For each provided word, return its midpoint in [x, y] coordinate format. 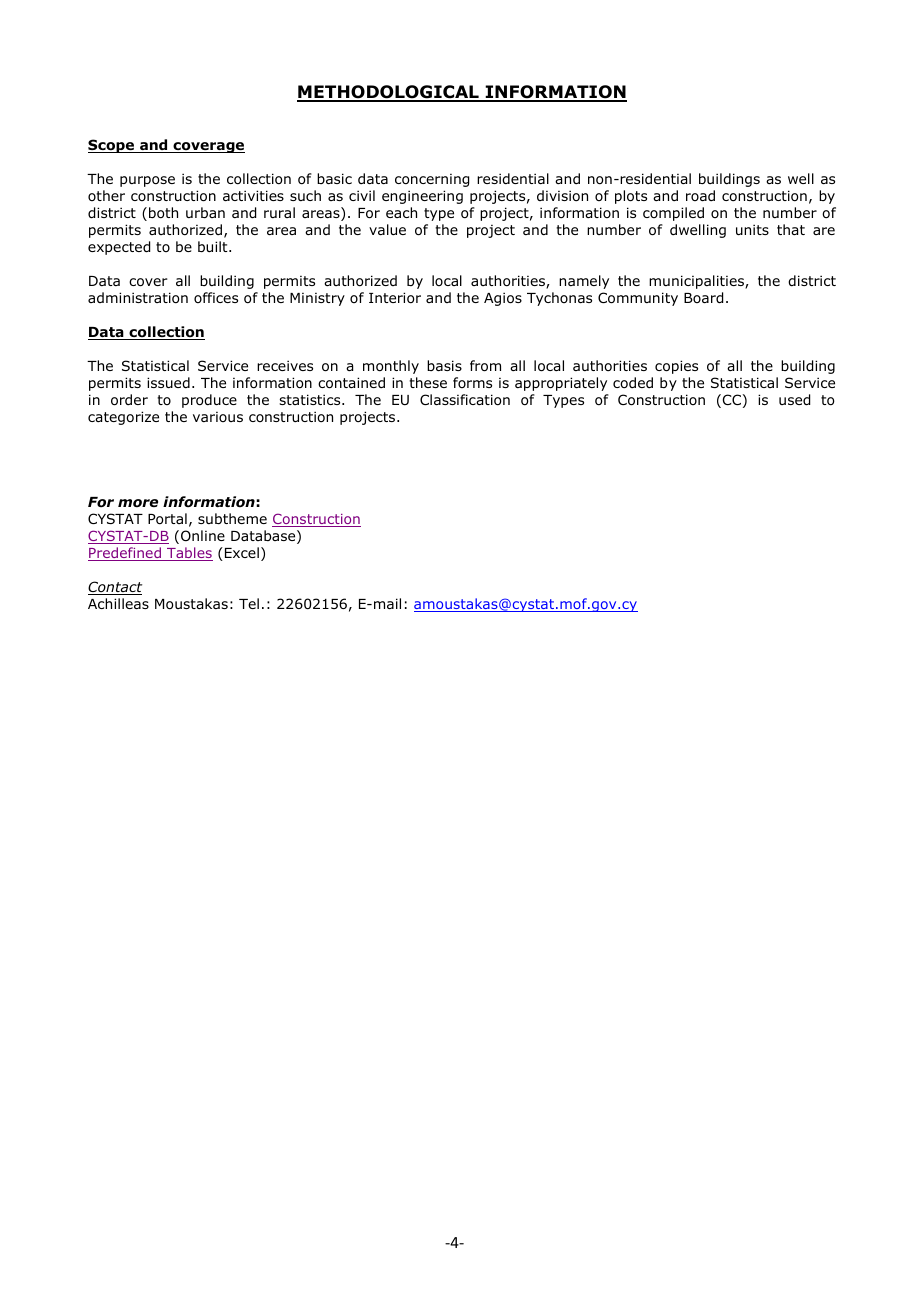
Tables [189, 554]
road [700, 195]
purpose [147, 181]
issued [168, 382]
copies [676, 367]
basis [444, 365]
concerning [432, 180]
